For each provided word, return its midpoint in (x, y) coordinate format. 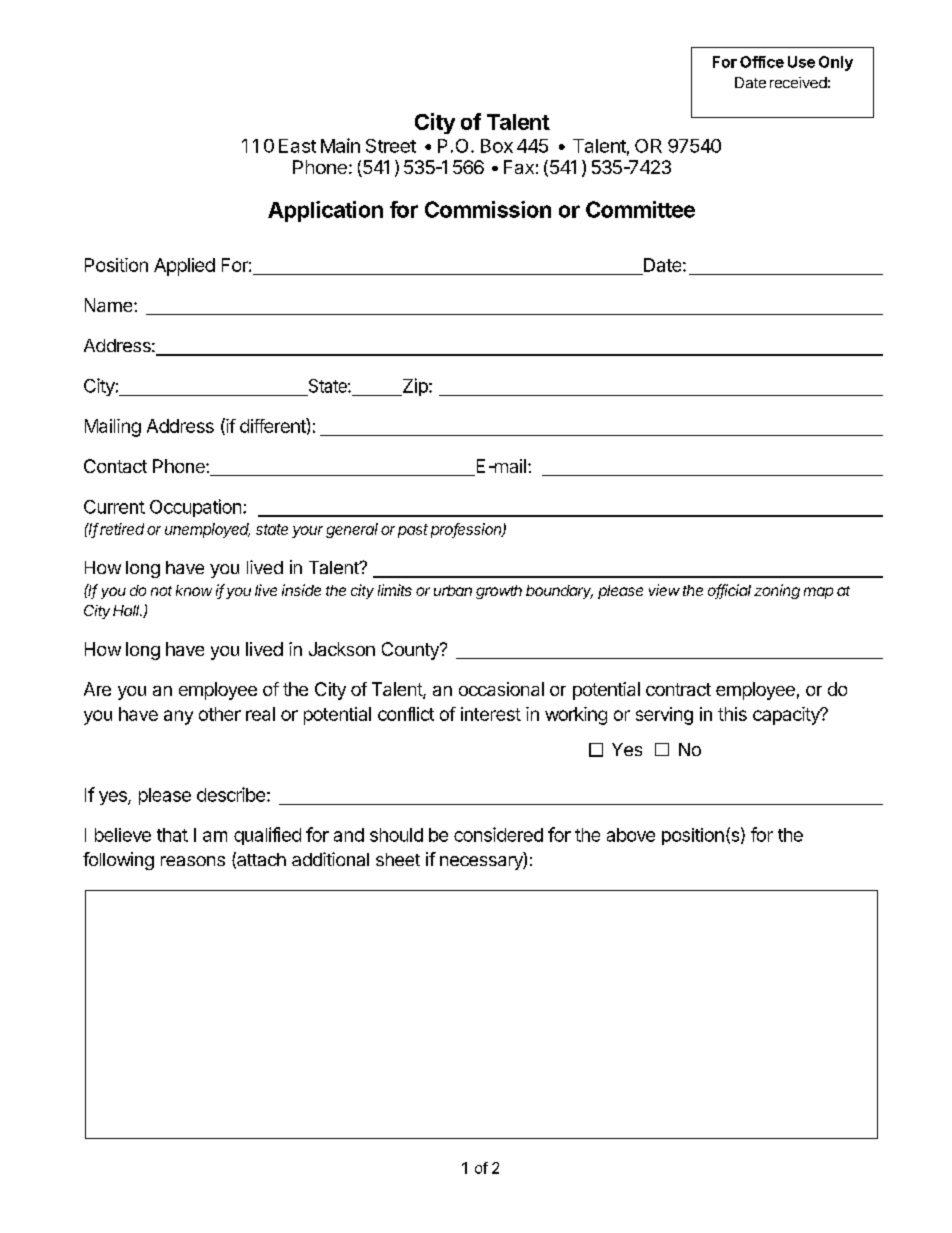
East (297, 146)
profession (467, 530)
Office (762, 62)
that (172, 835)
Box (497, 146)
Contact (115, 466)
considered (498, 834)
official (729, 591)
